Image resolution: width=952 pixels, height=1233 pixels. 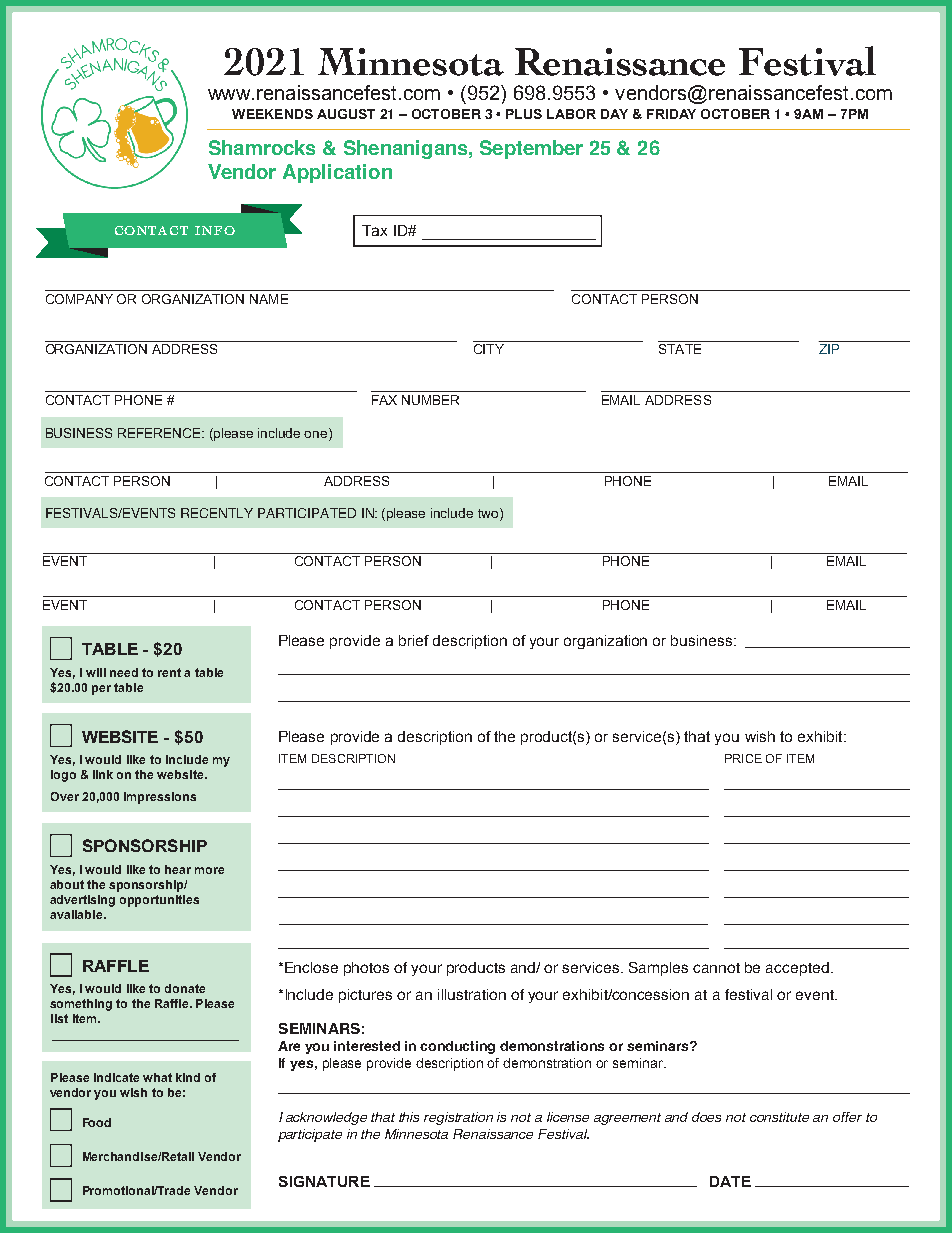 I want to click on WEEKENDS, so click(x=272, y=114).
